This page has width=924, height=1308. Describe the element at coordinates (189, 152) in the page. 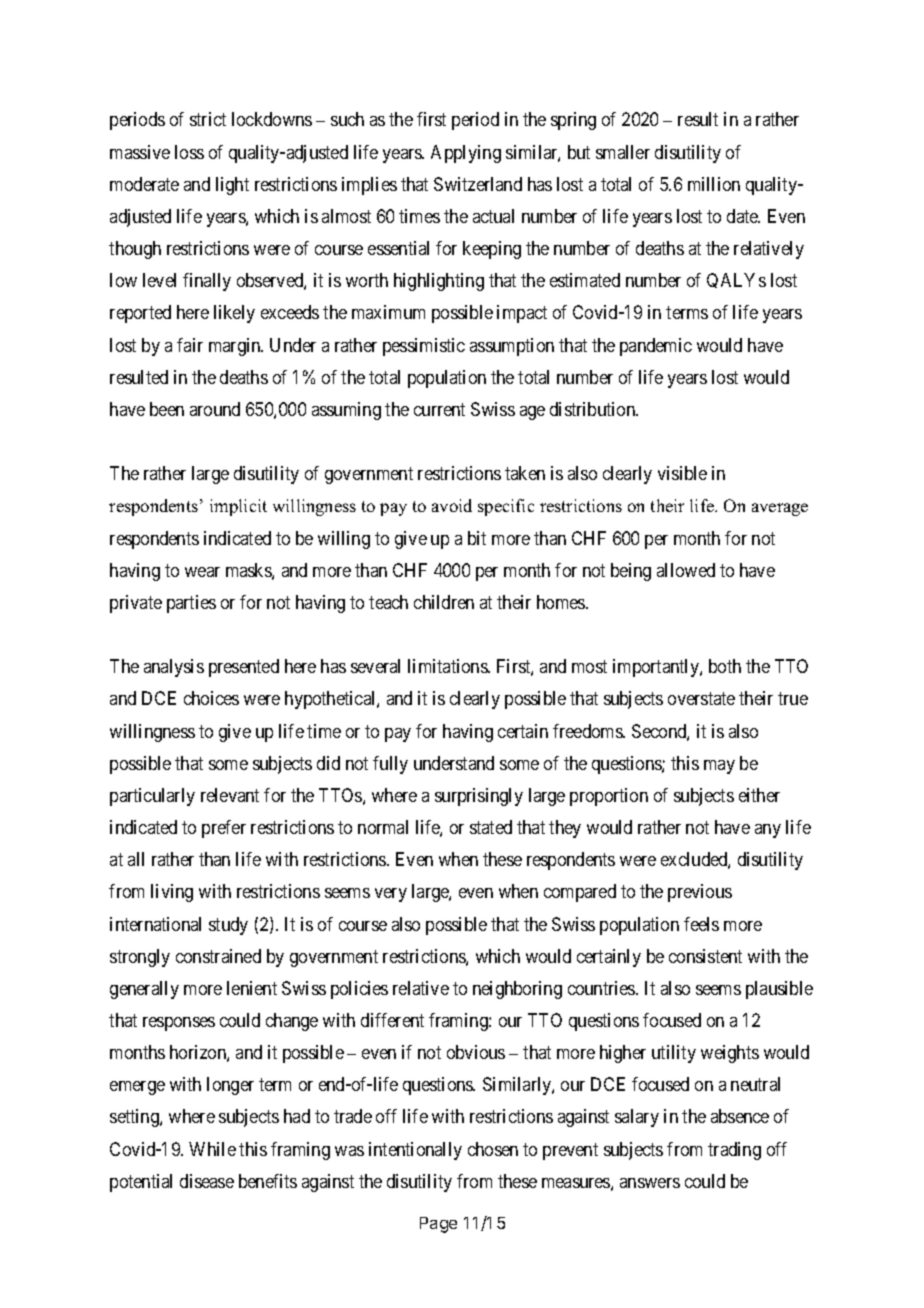

I see `loss` at that location.
